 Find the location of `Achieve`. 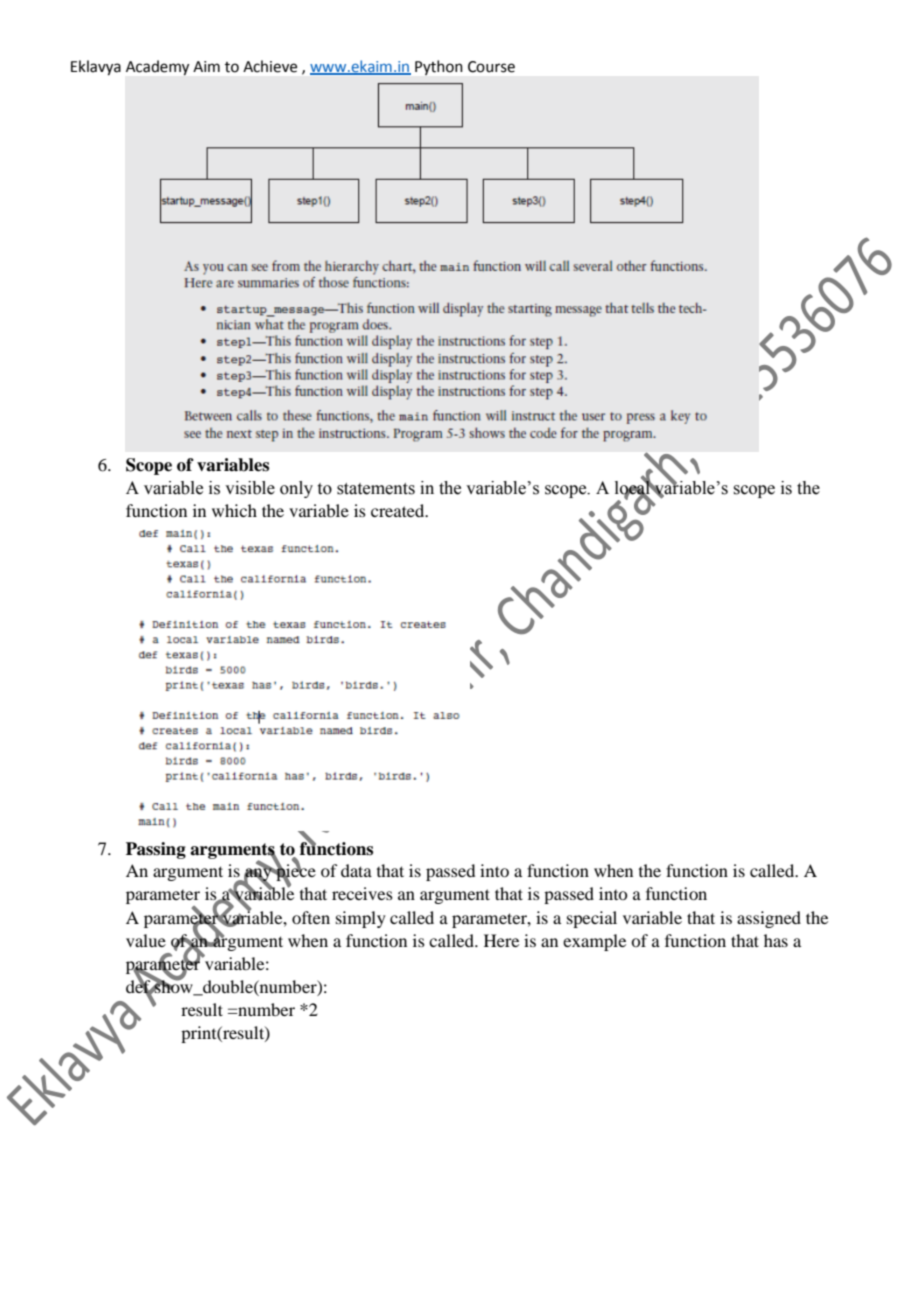

Achieve is located at coordinates (270, 66).
